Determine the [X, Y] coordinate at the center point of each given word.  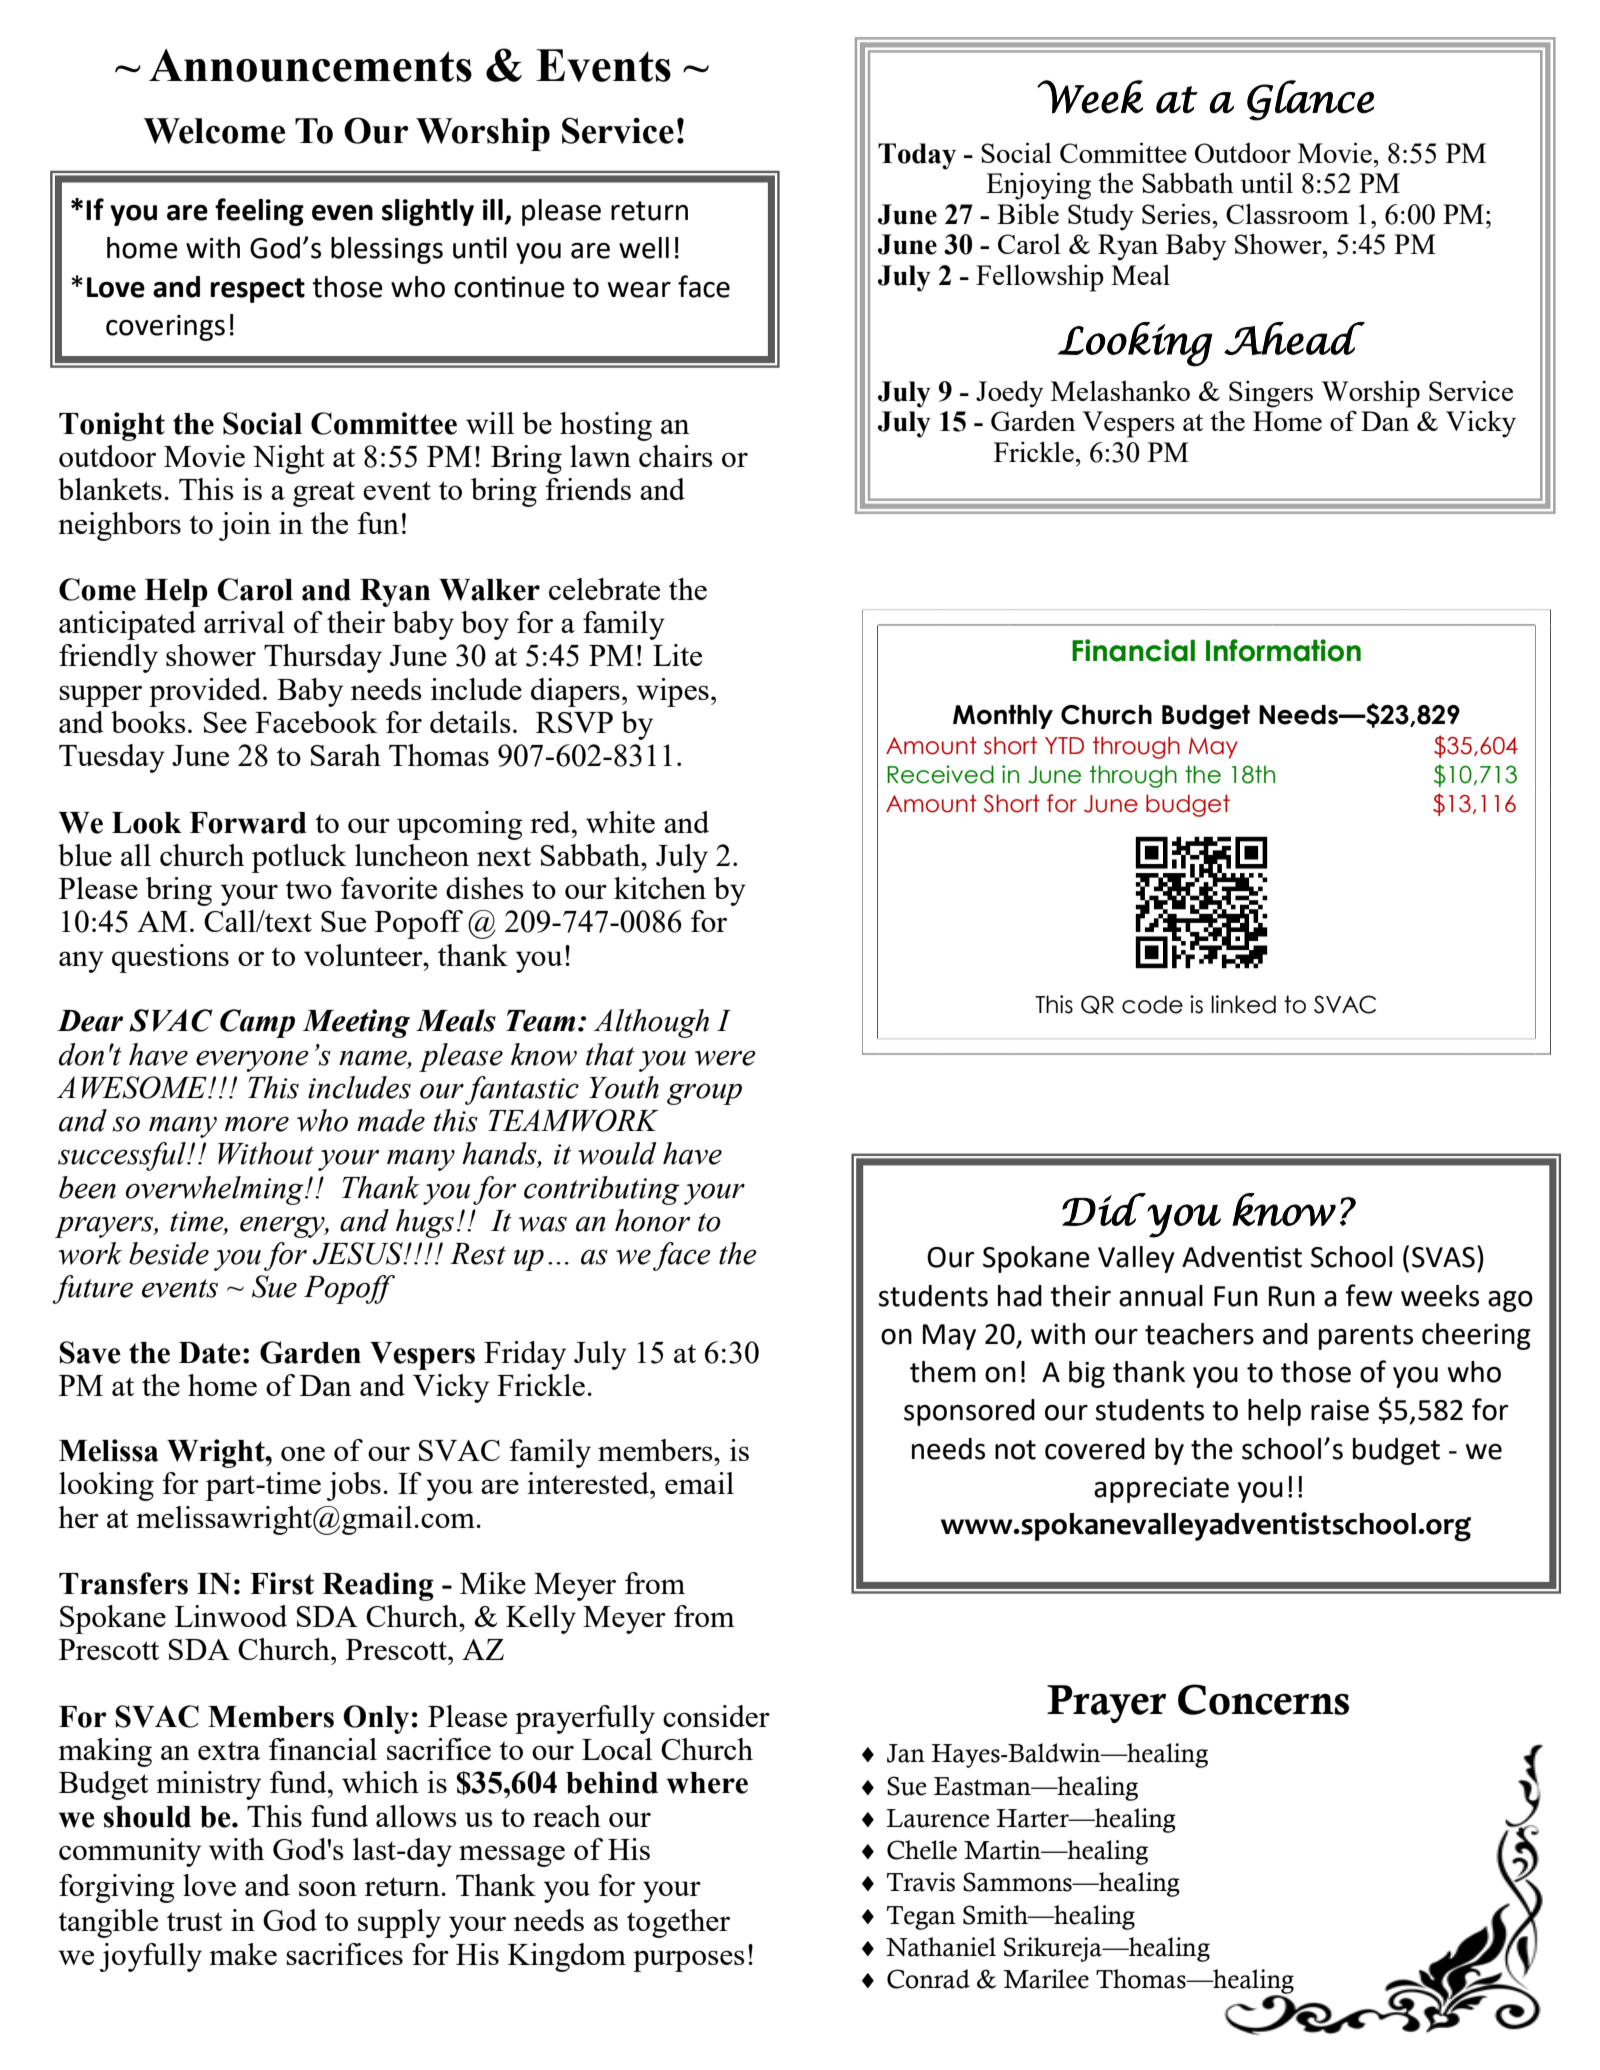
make [243, 1954]
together [678, 1923]
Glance [1310, 100]
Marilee [1046, 1979]
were [725, 1058]
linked [1243, 1004]
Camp [257, 1023]
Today [917, 156]
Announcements [310, 65]
